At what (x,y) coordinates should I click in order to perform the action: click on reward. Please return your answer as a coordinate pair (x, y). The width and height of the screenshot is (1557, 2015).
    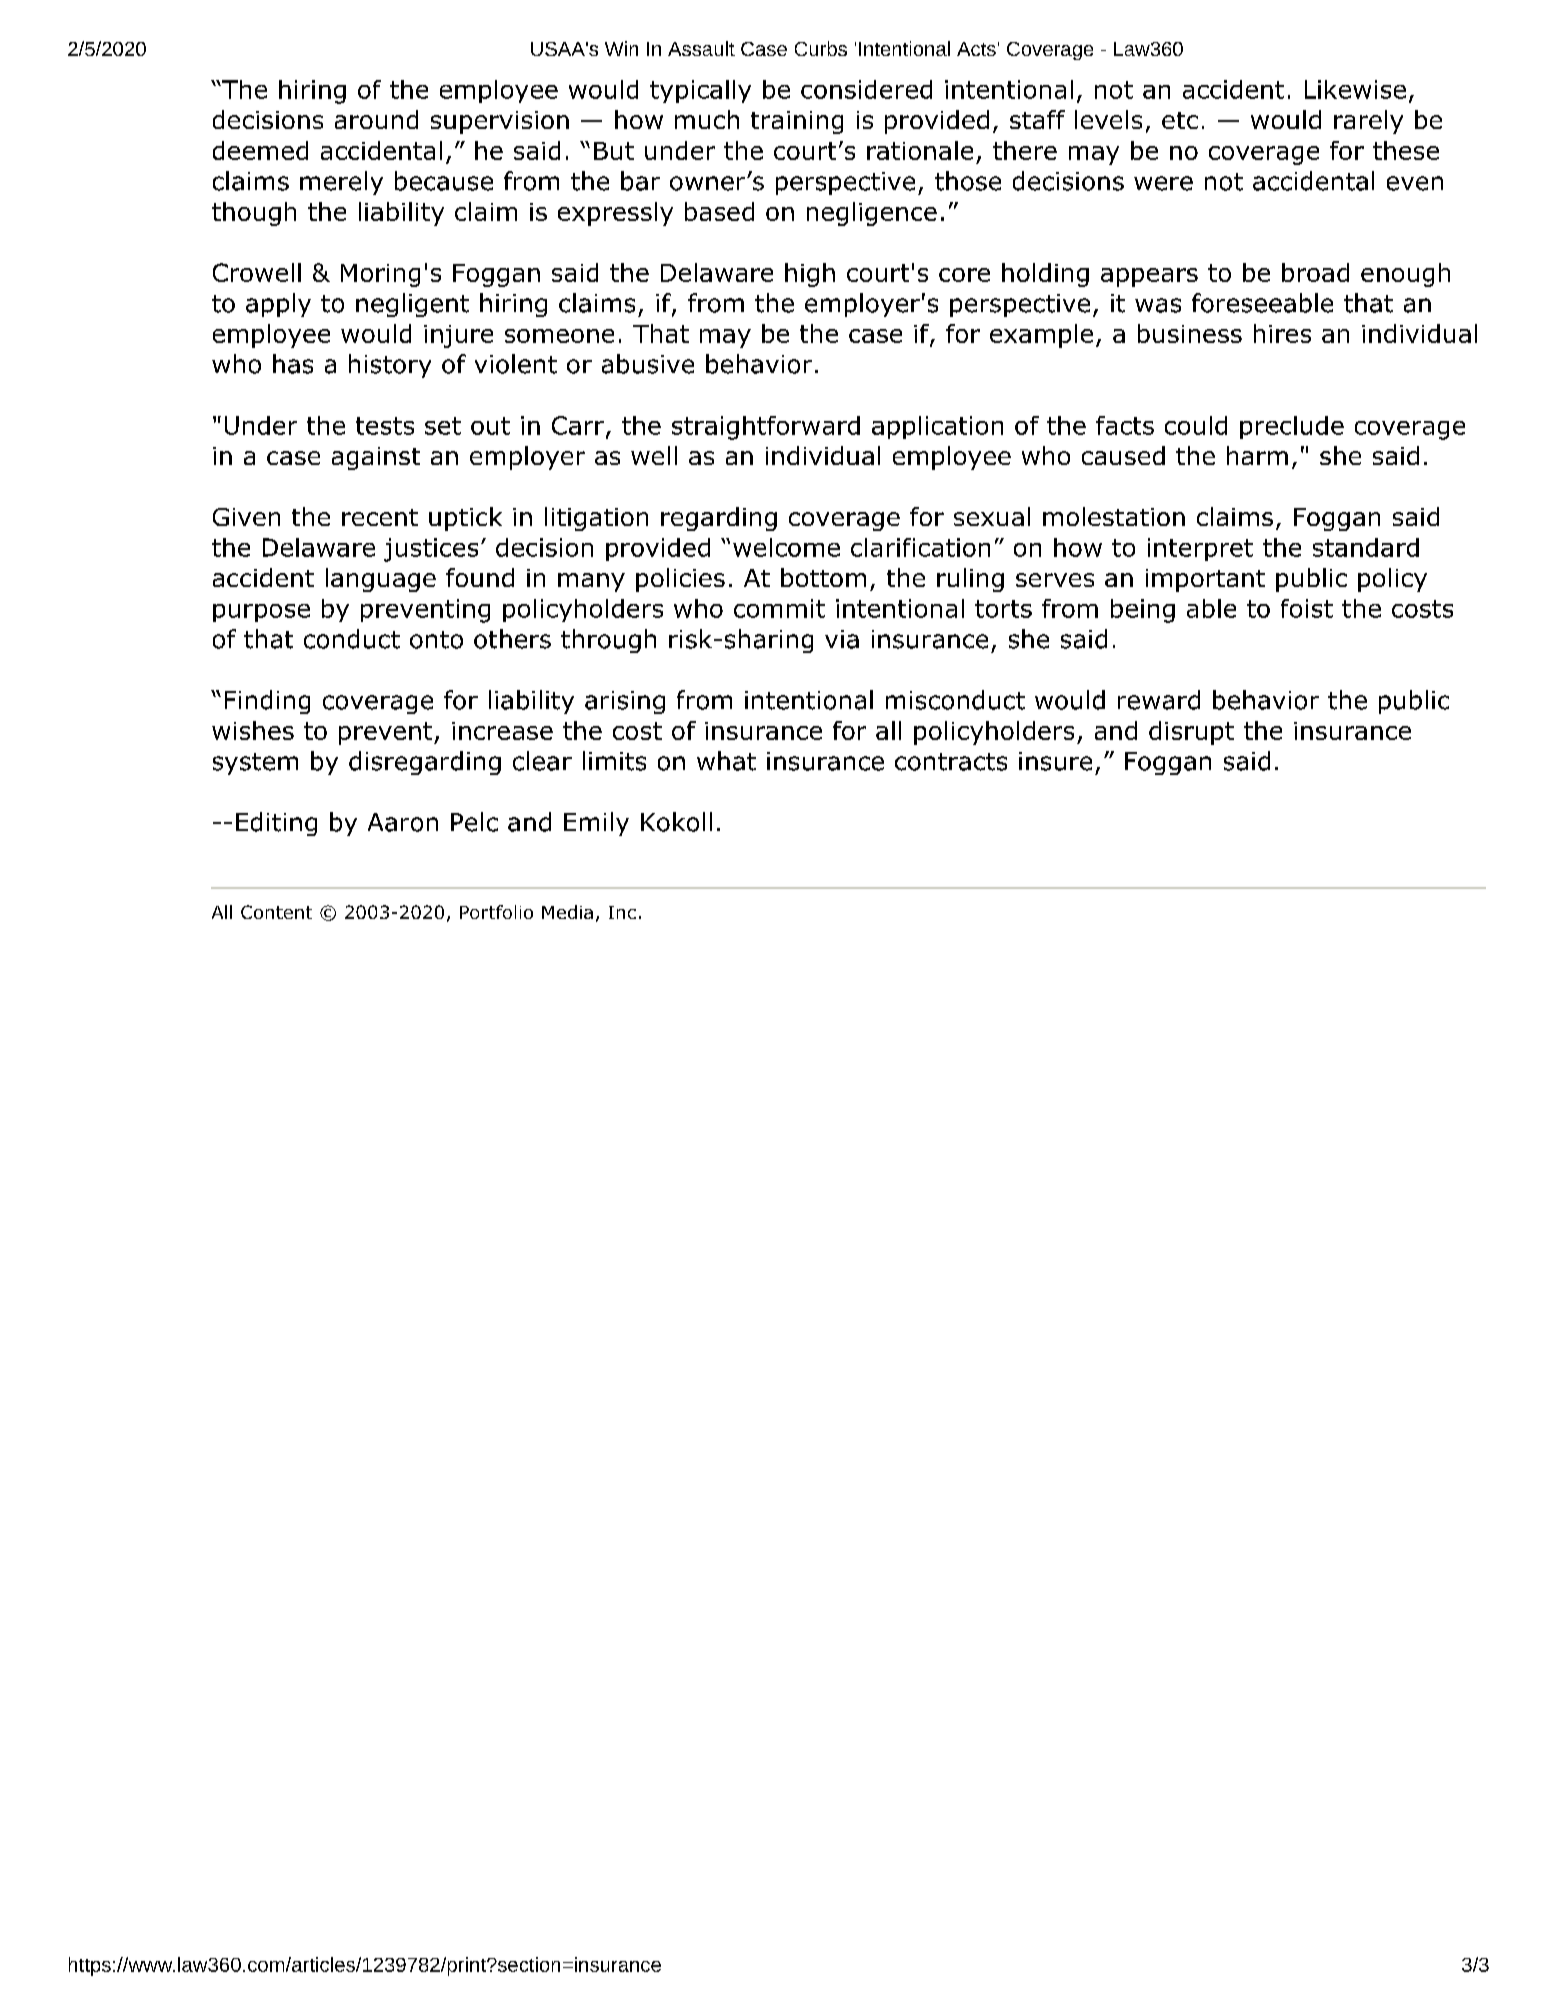
    Looking at the image, I should click on (1159, 700).
